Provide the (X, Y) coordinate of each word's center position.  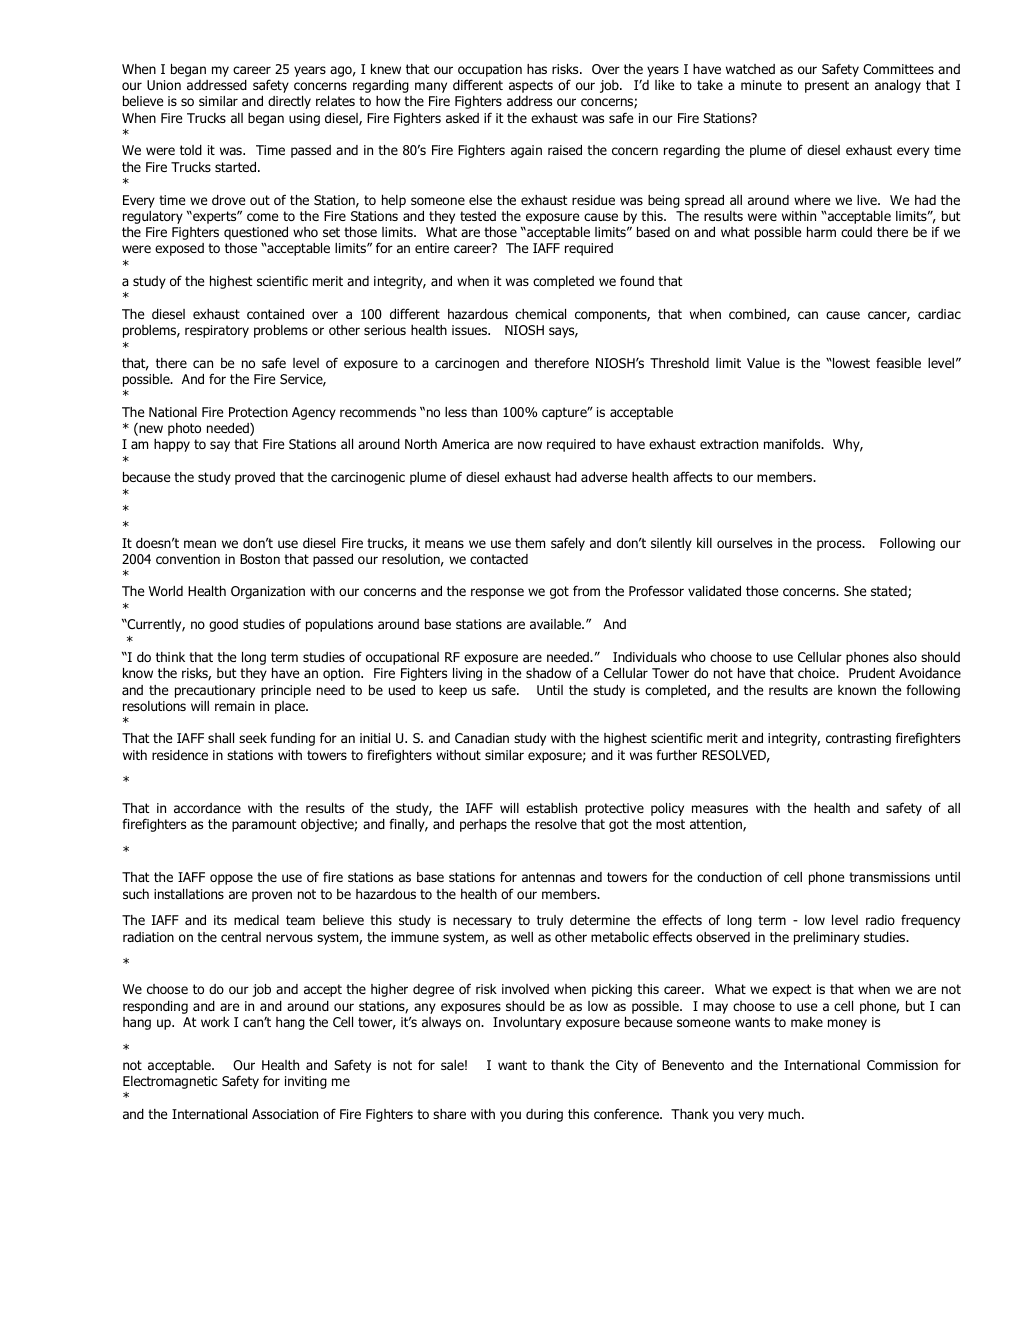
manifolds (793, 443)
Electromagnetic (170, 1082)
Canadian (482, 738)
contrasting (858, 739)
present (827, 86)
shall (221, 738)
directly (289, 102)
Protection (258, 412)
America (465, 444)
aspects (531, 86)
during (544, 1115)
